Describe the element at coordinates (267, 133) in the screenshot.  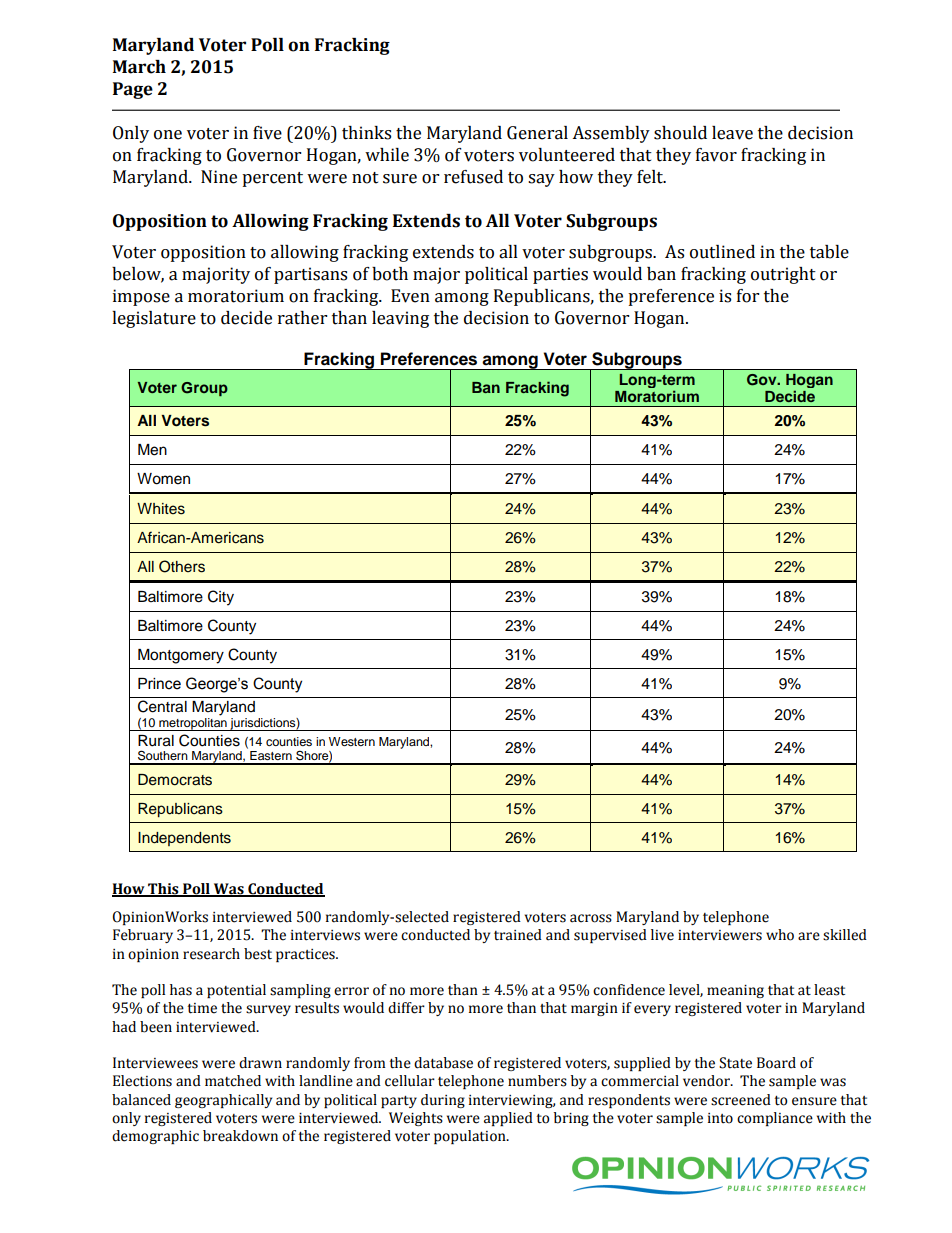
I see `five` at that location.
